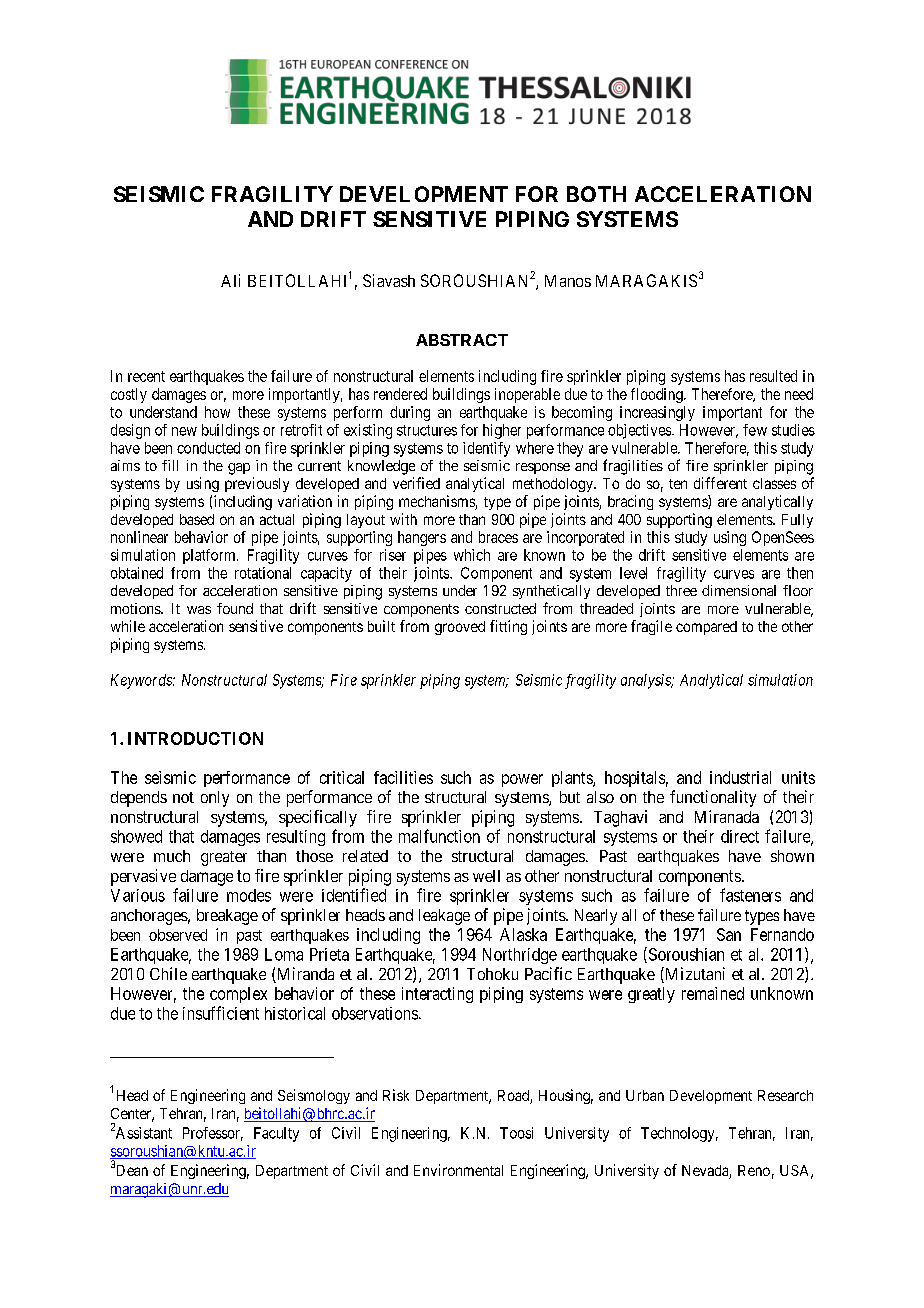  What do you see at coordinates (596, 194) in the image?
I see `BOTH` at bounding box center [596, 194].
